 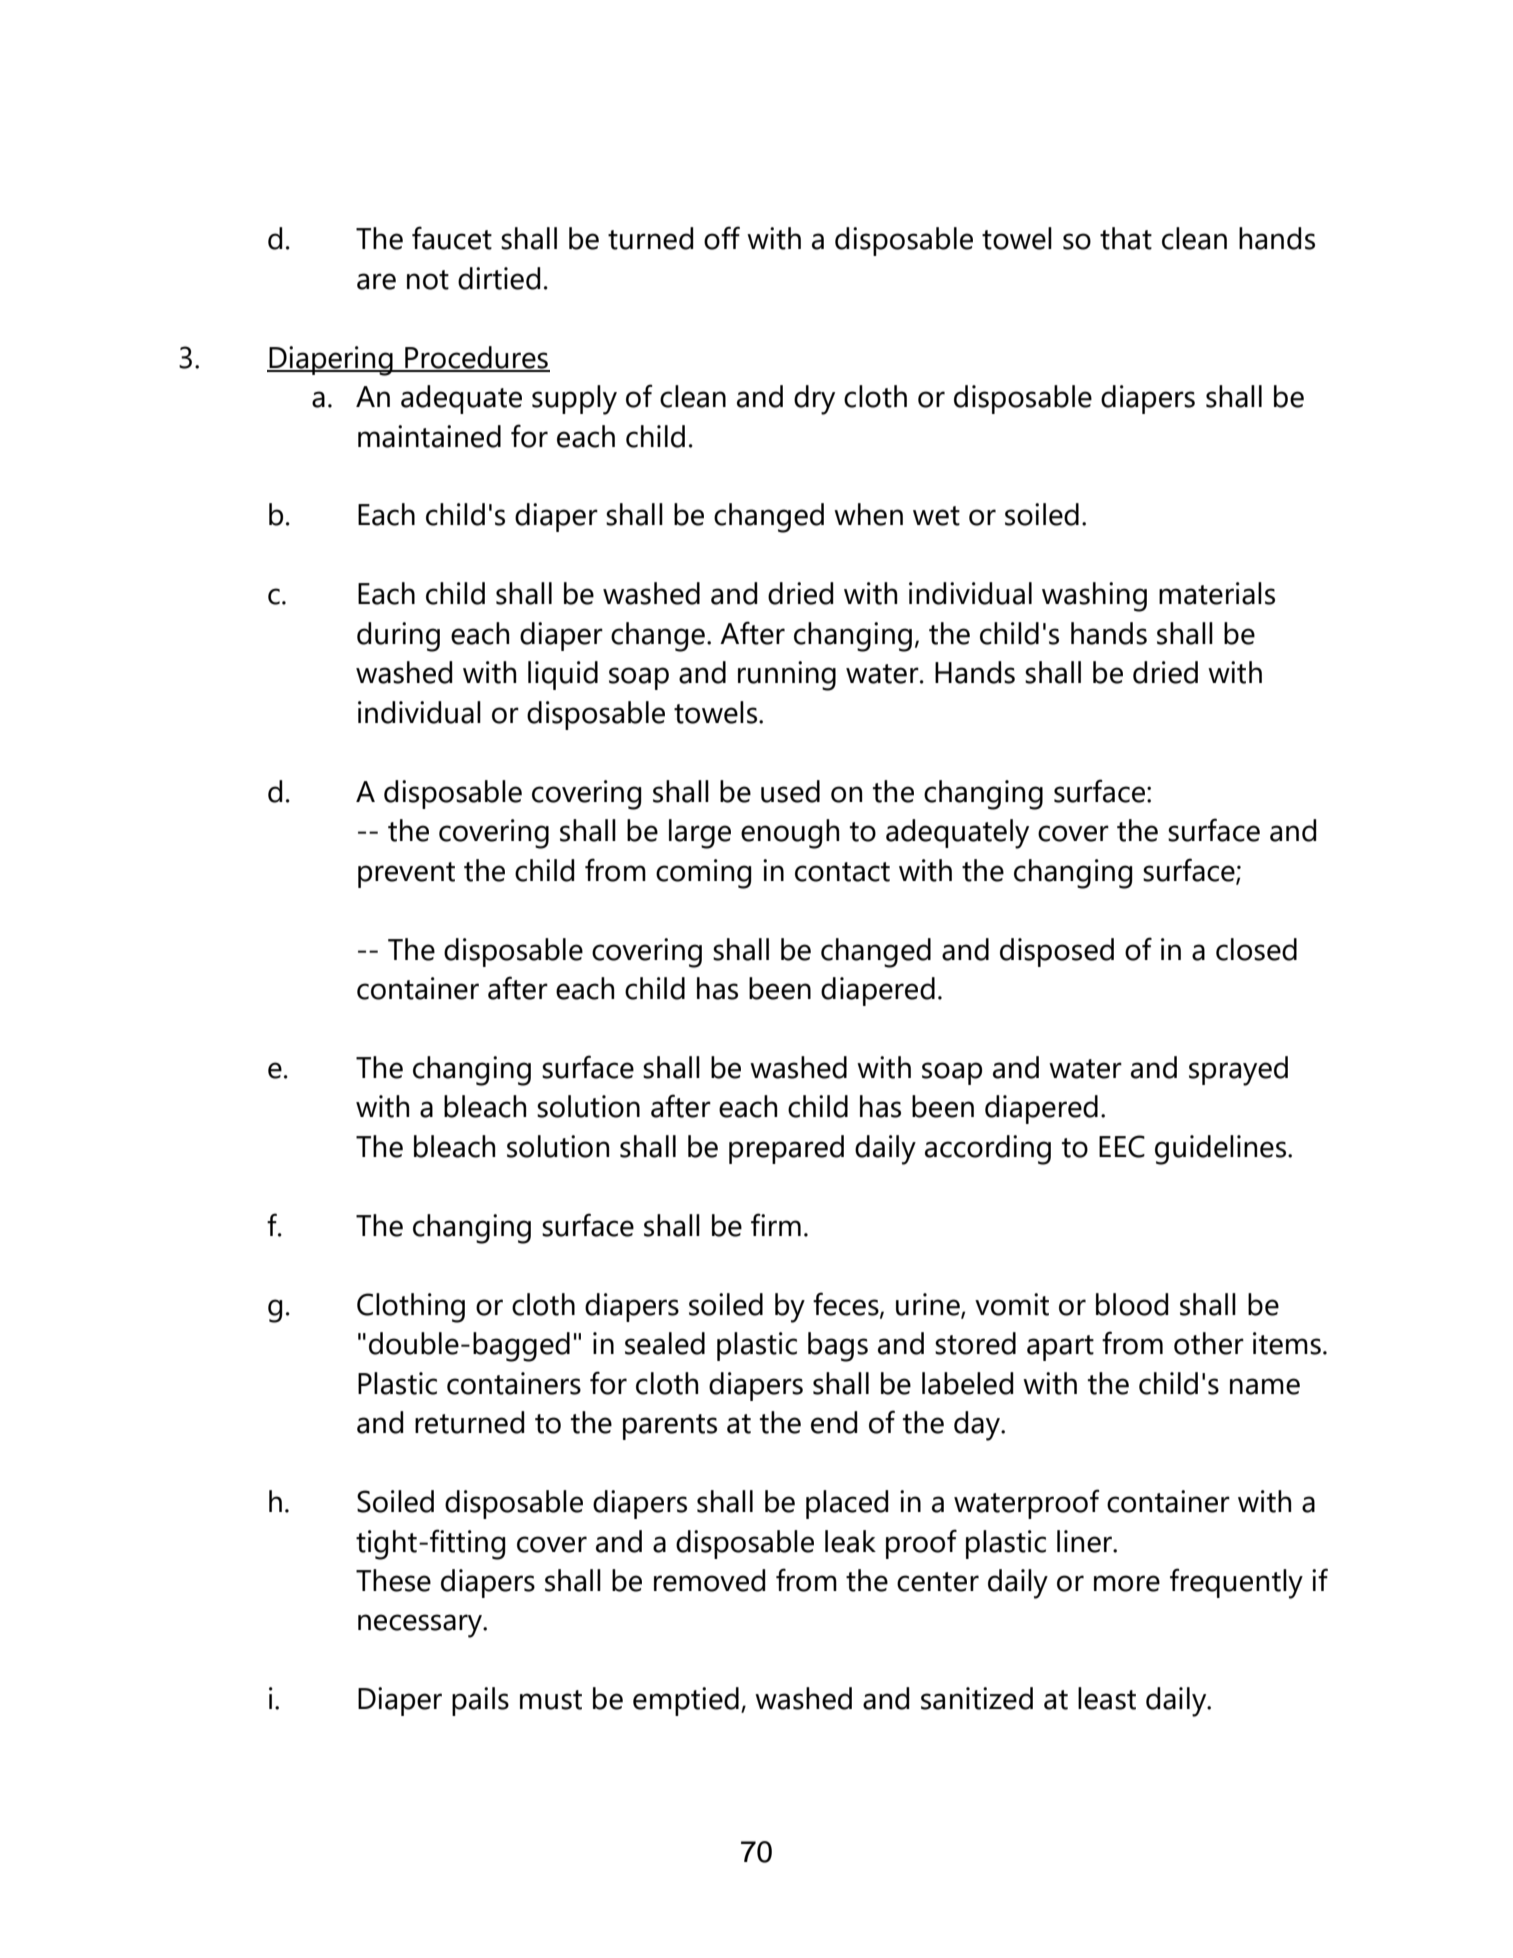 I want to click on center, so click(x=938, y=1582).
